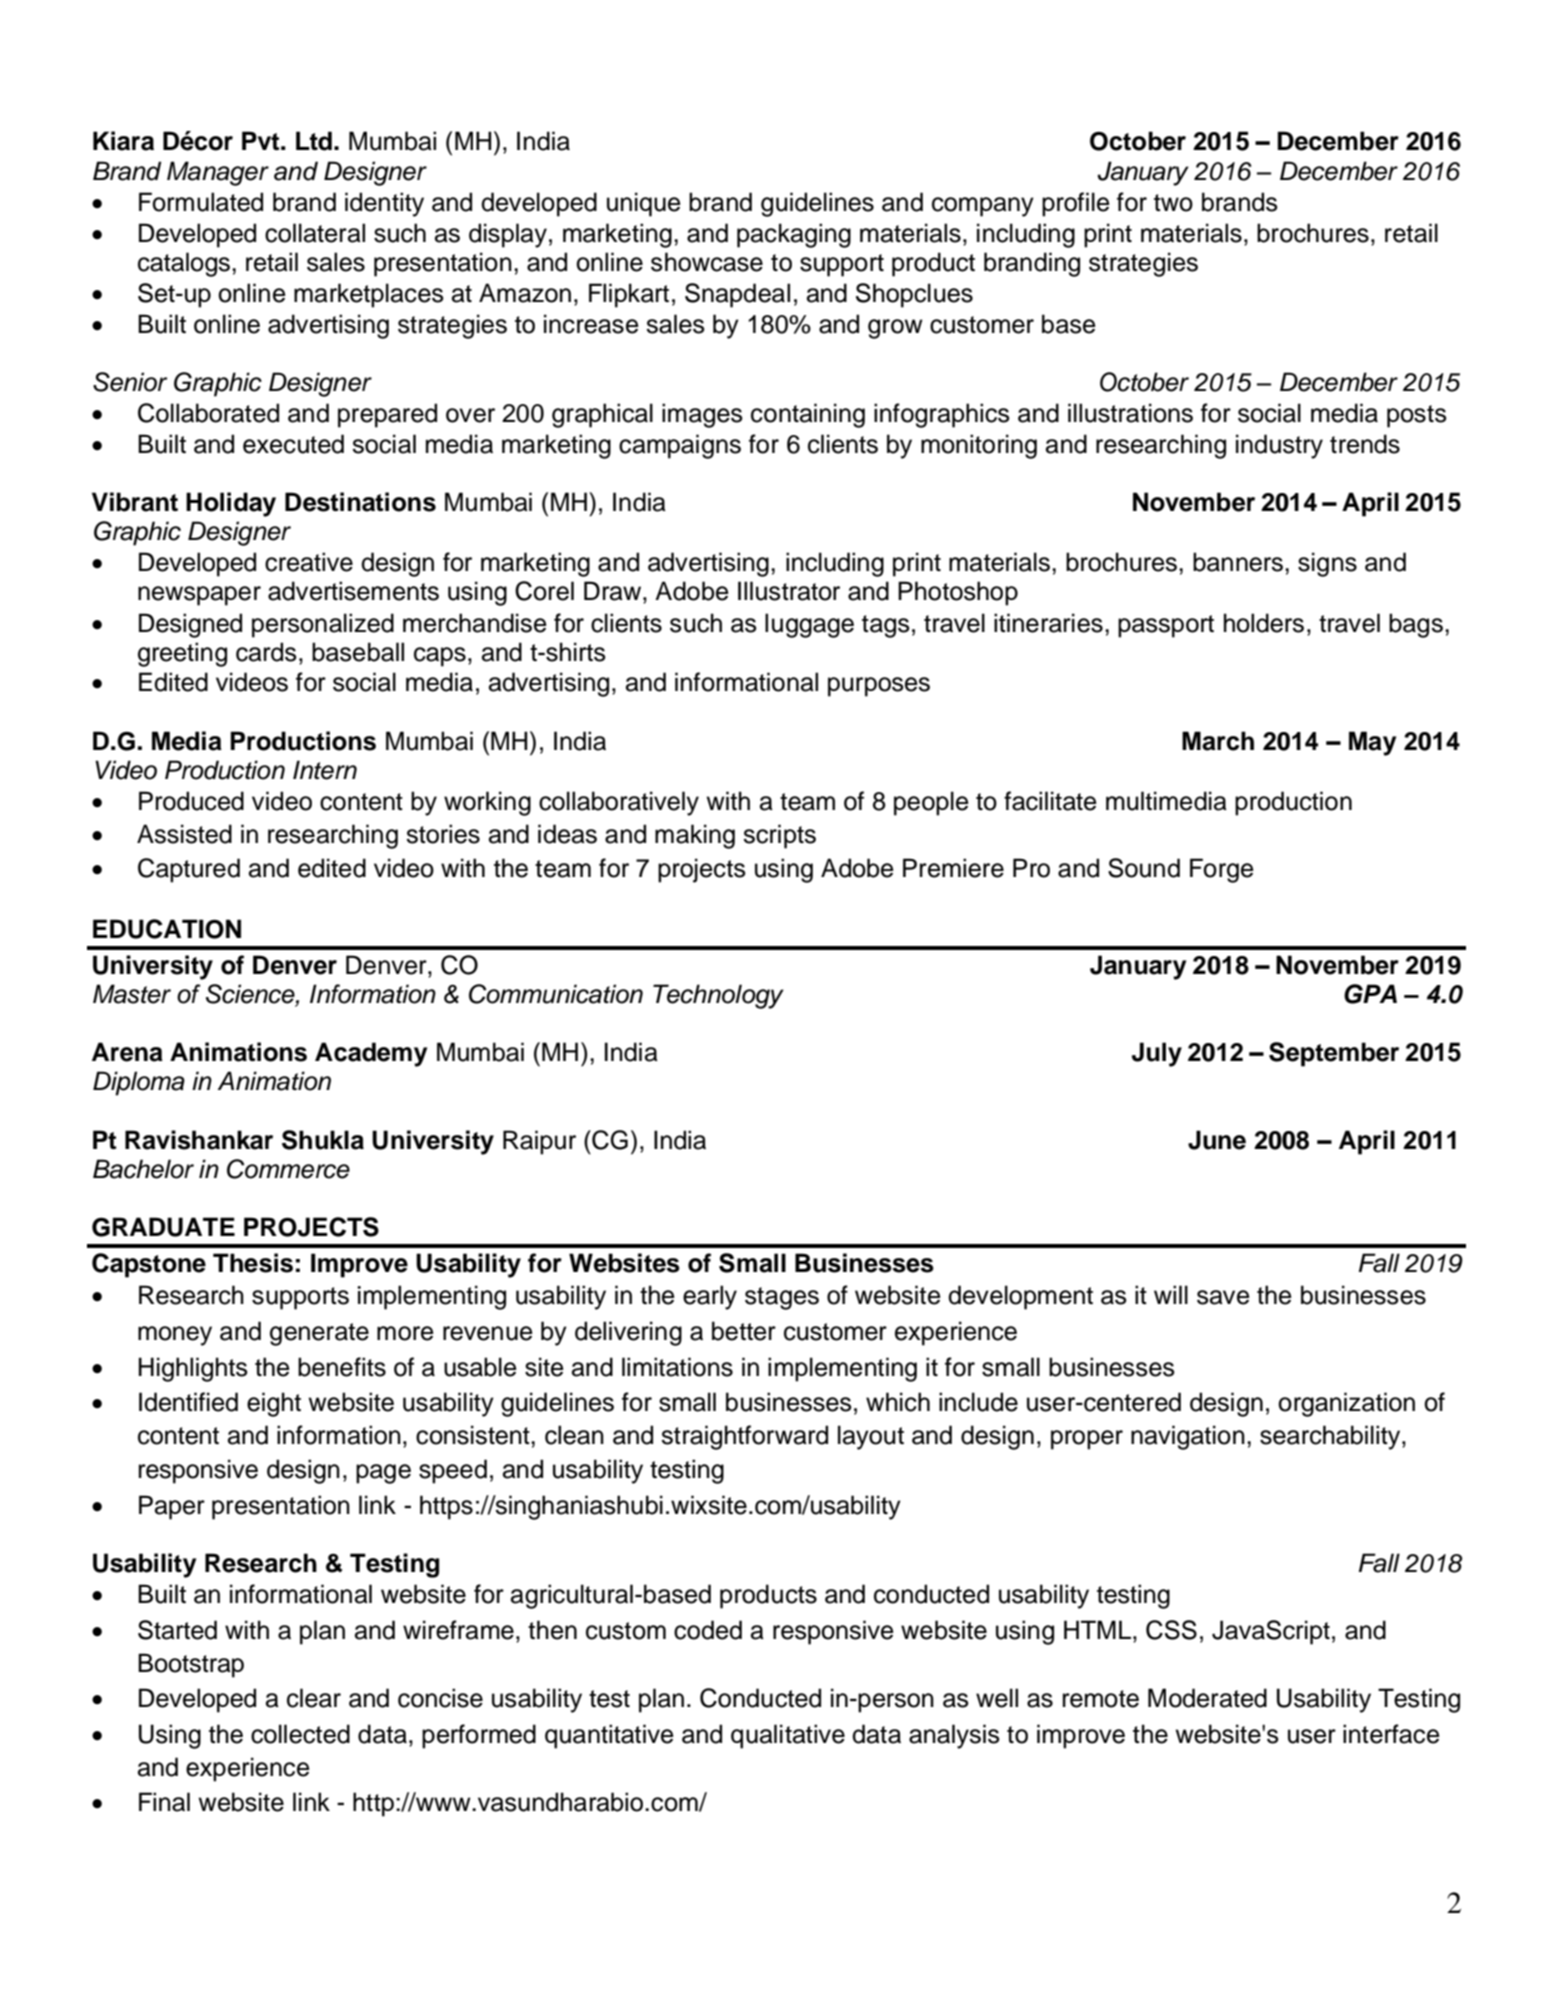 The image size is (1553, 2010). I want to click on generate, so click(319, 1334).
